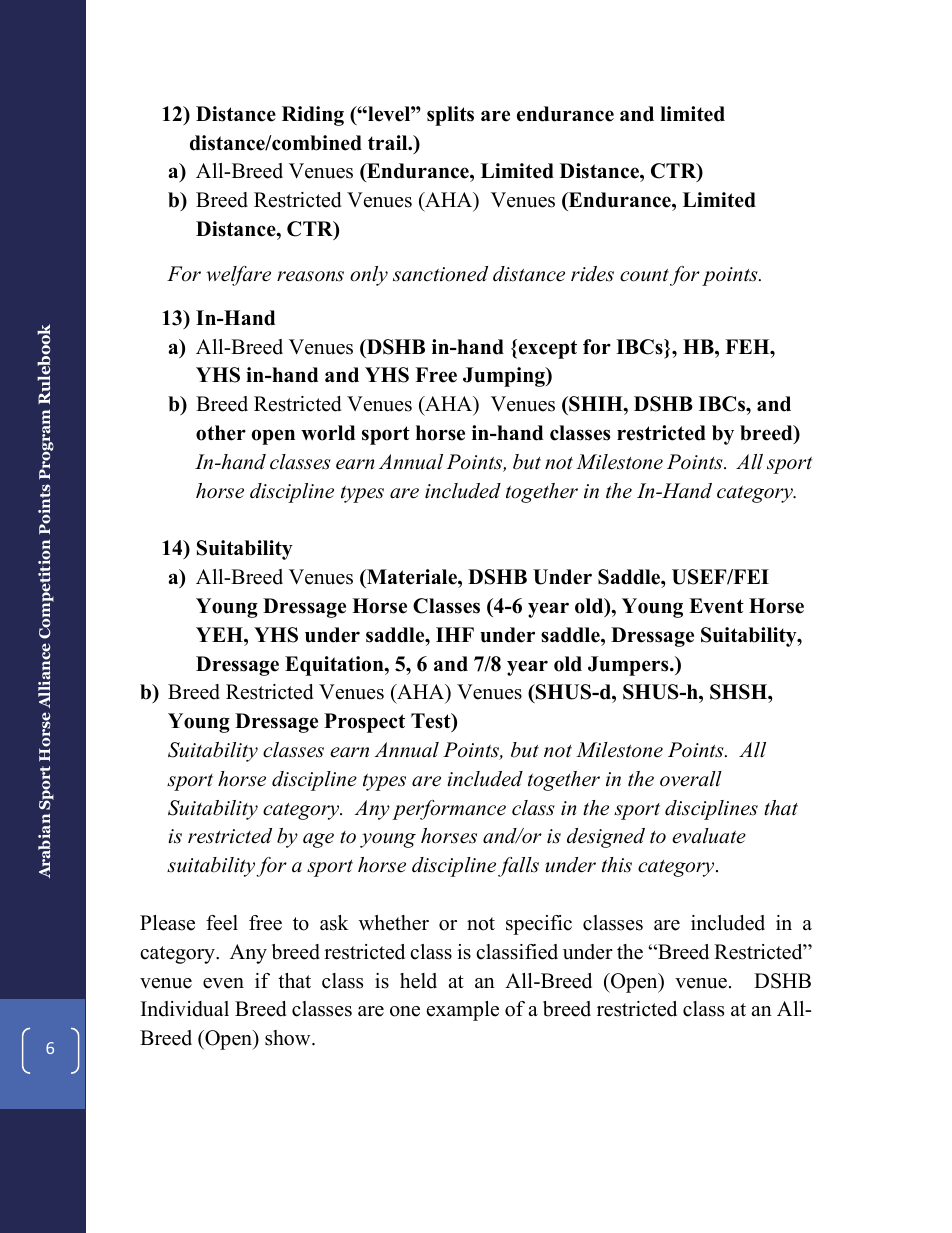 This screenshot has width=952, height=1233. Describe the element at coordinates (450, 116) in the screenshot. I see `splits` at that location.
